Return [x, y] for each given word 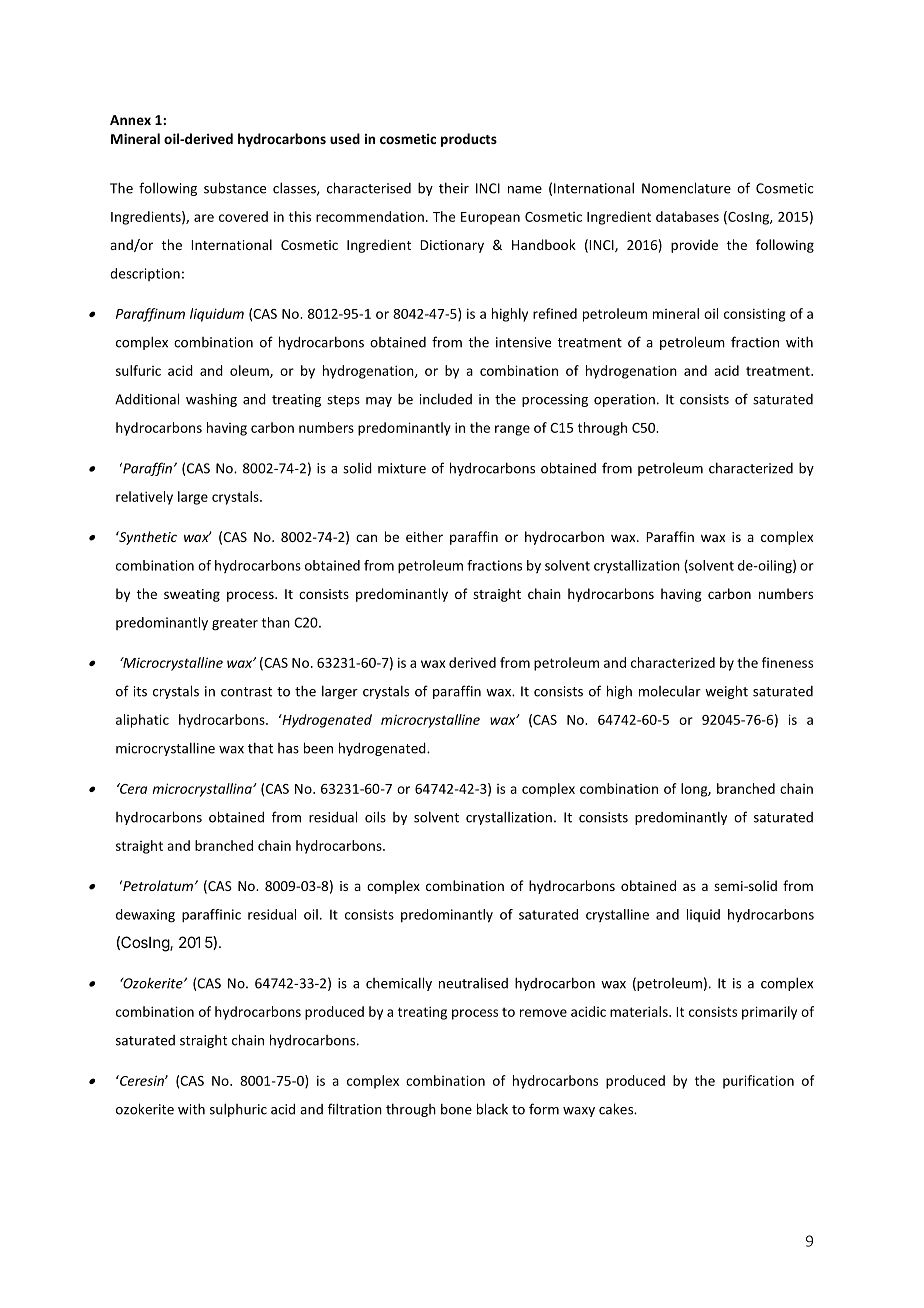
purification [758, 1082]
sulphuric [238, 1110]
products [469, 140]
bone [456, 1109]
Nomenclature [686, 188]
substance [235, 188]
